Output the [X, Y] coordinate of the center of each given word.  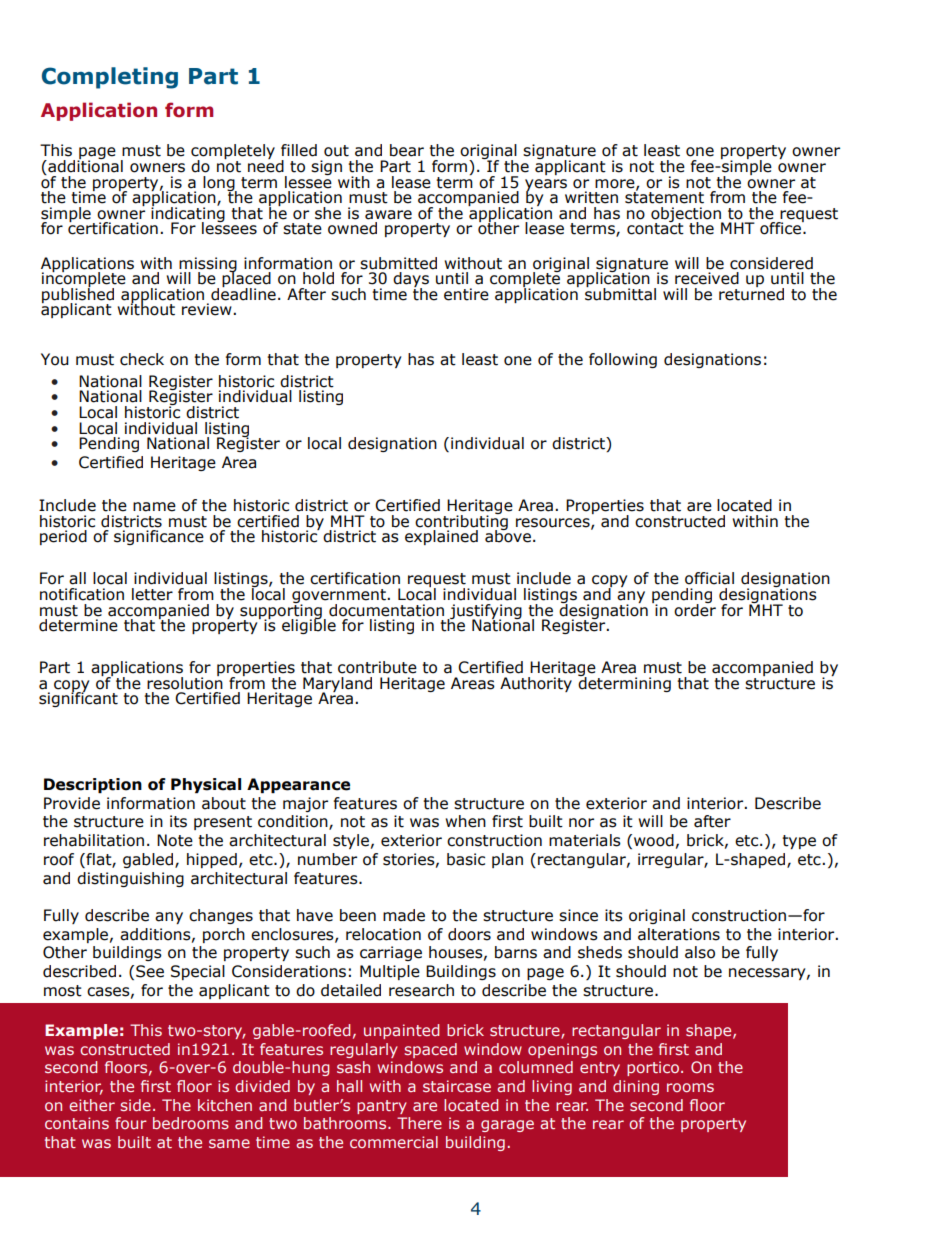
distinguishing [130, 879]
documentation [386, 610]
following [623, 360]
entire [466, 294]
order [695, 609]
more [616, 184]
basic [466, 859]
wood [654, 840]
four [131, 1123]
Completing [110, 78]
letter [152, 594]
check [142, 359]
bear [407, 150]
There [419, 1123]
